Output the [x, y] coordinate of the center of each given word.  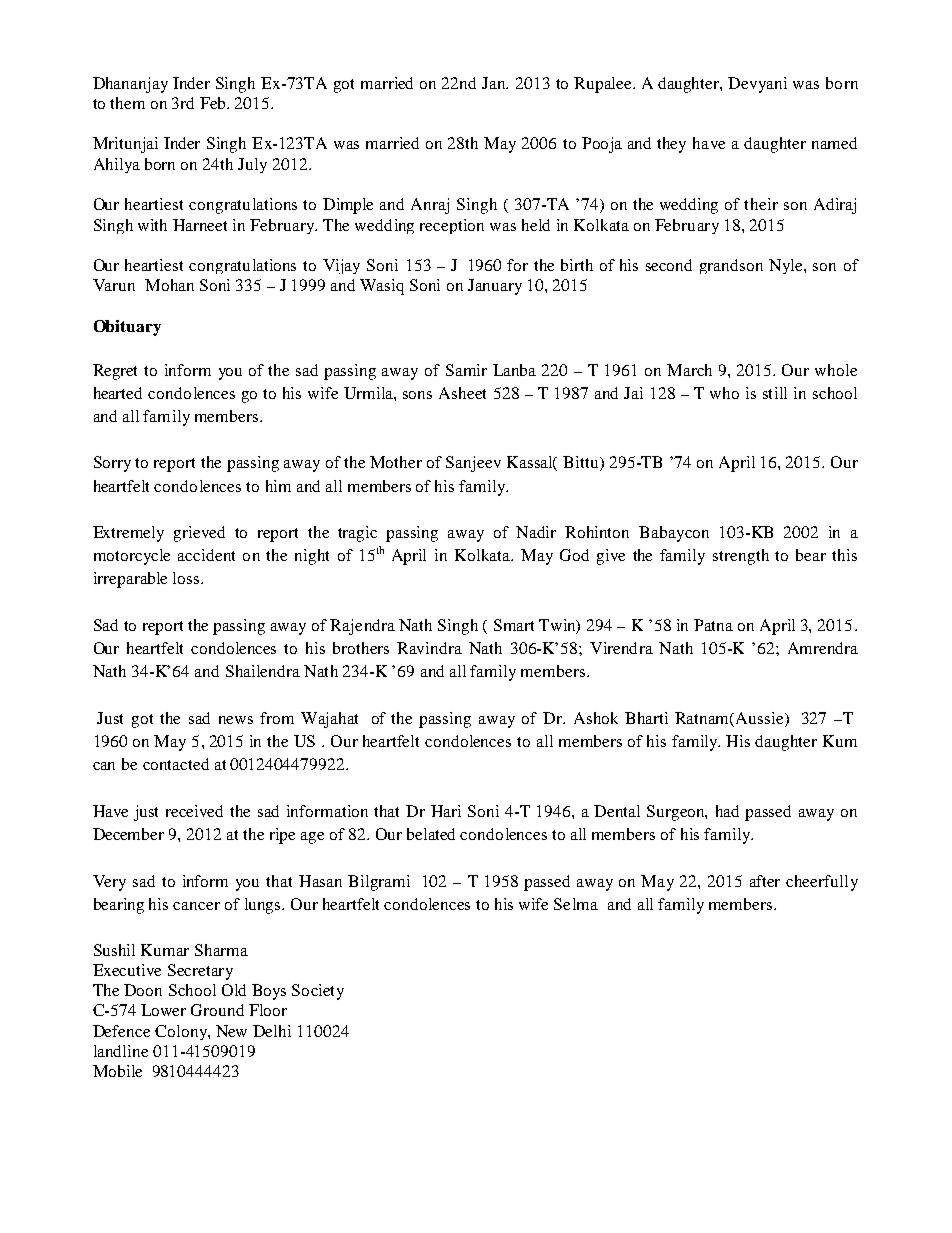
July [252, 165]
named [834, 143]
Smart [514, 625]
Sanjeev [473, 464]
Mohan [169, 285]
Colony [182, 1032]
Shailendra [263, 671]
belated [431, 834]
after [765, 881]
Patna [713, 625]
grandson [731, 266]
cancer [196, 906]
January [495, 287]
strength [741, 557]
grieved [199, 534]
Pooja [602, 145]
